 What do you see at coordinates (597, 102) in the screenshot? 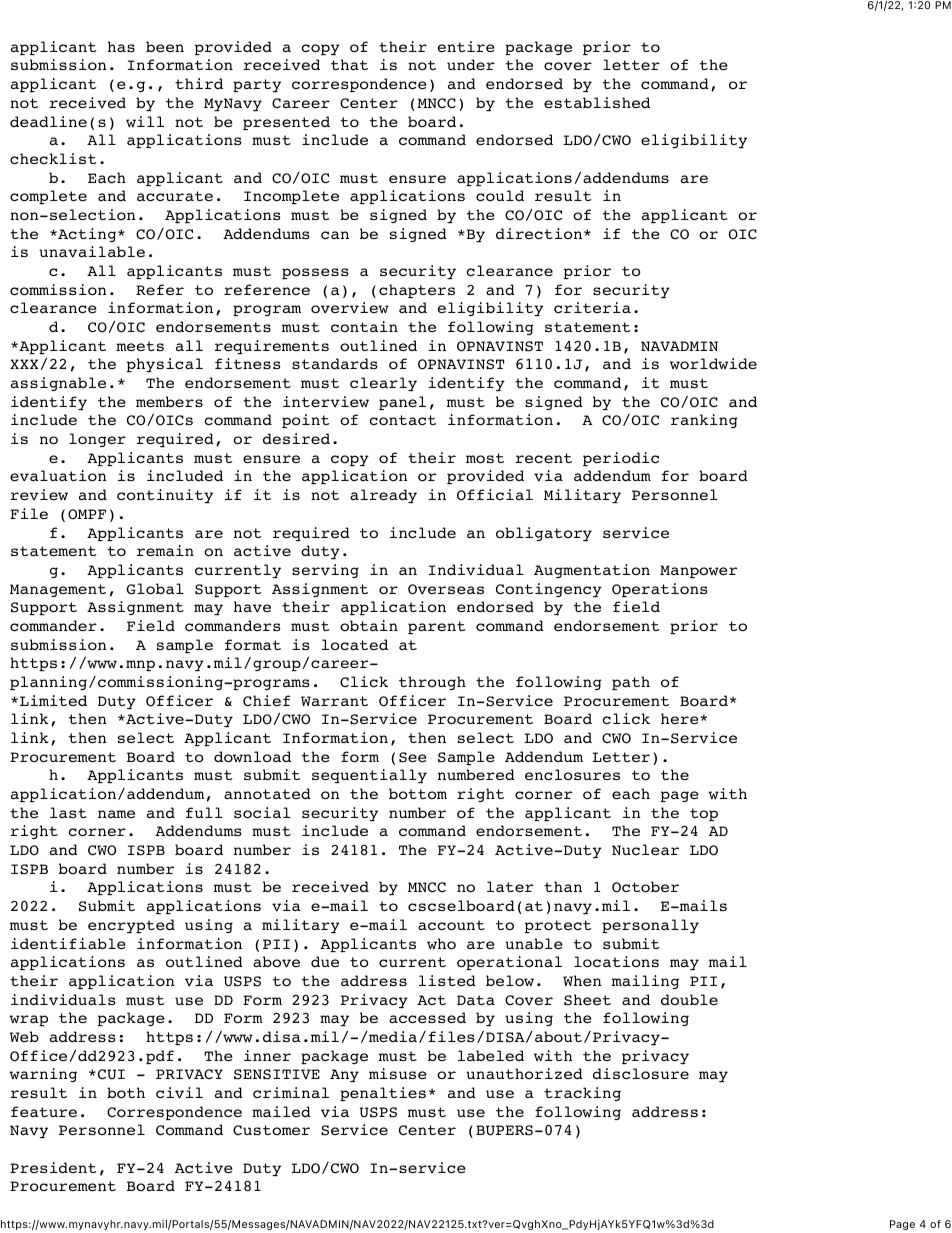
I see `established` at bounding box center [597, 102].
